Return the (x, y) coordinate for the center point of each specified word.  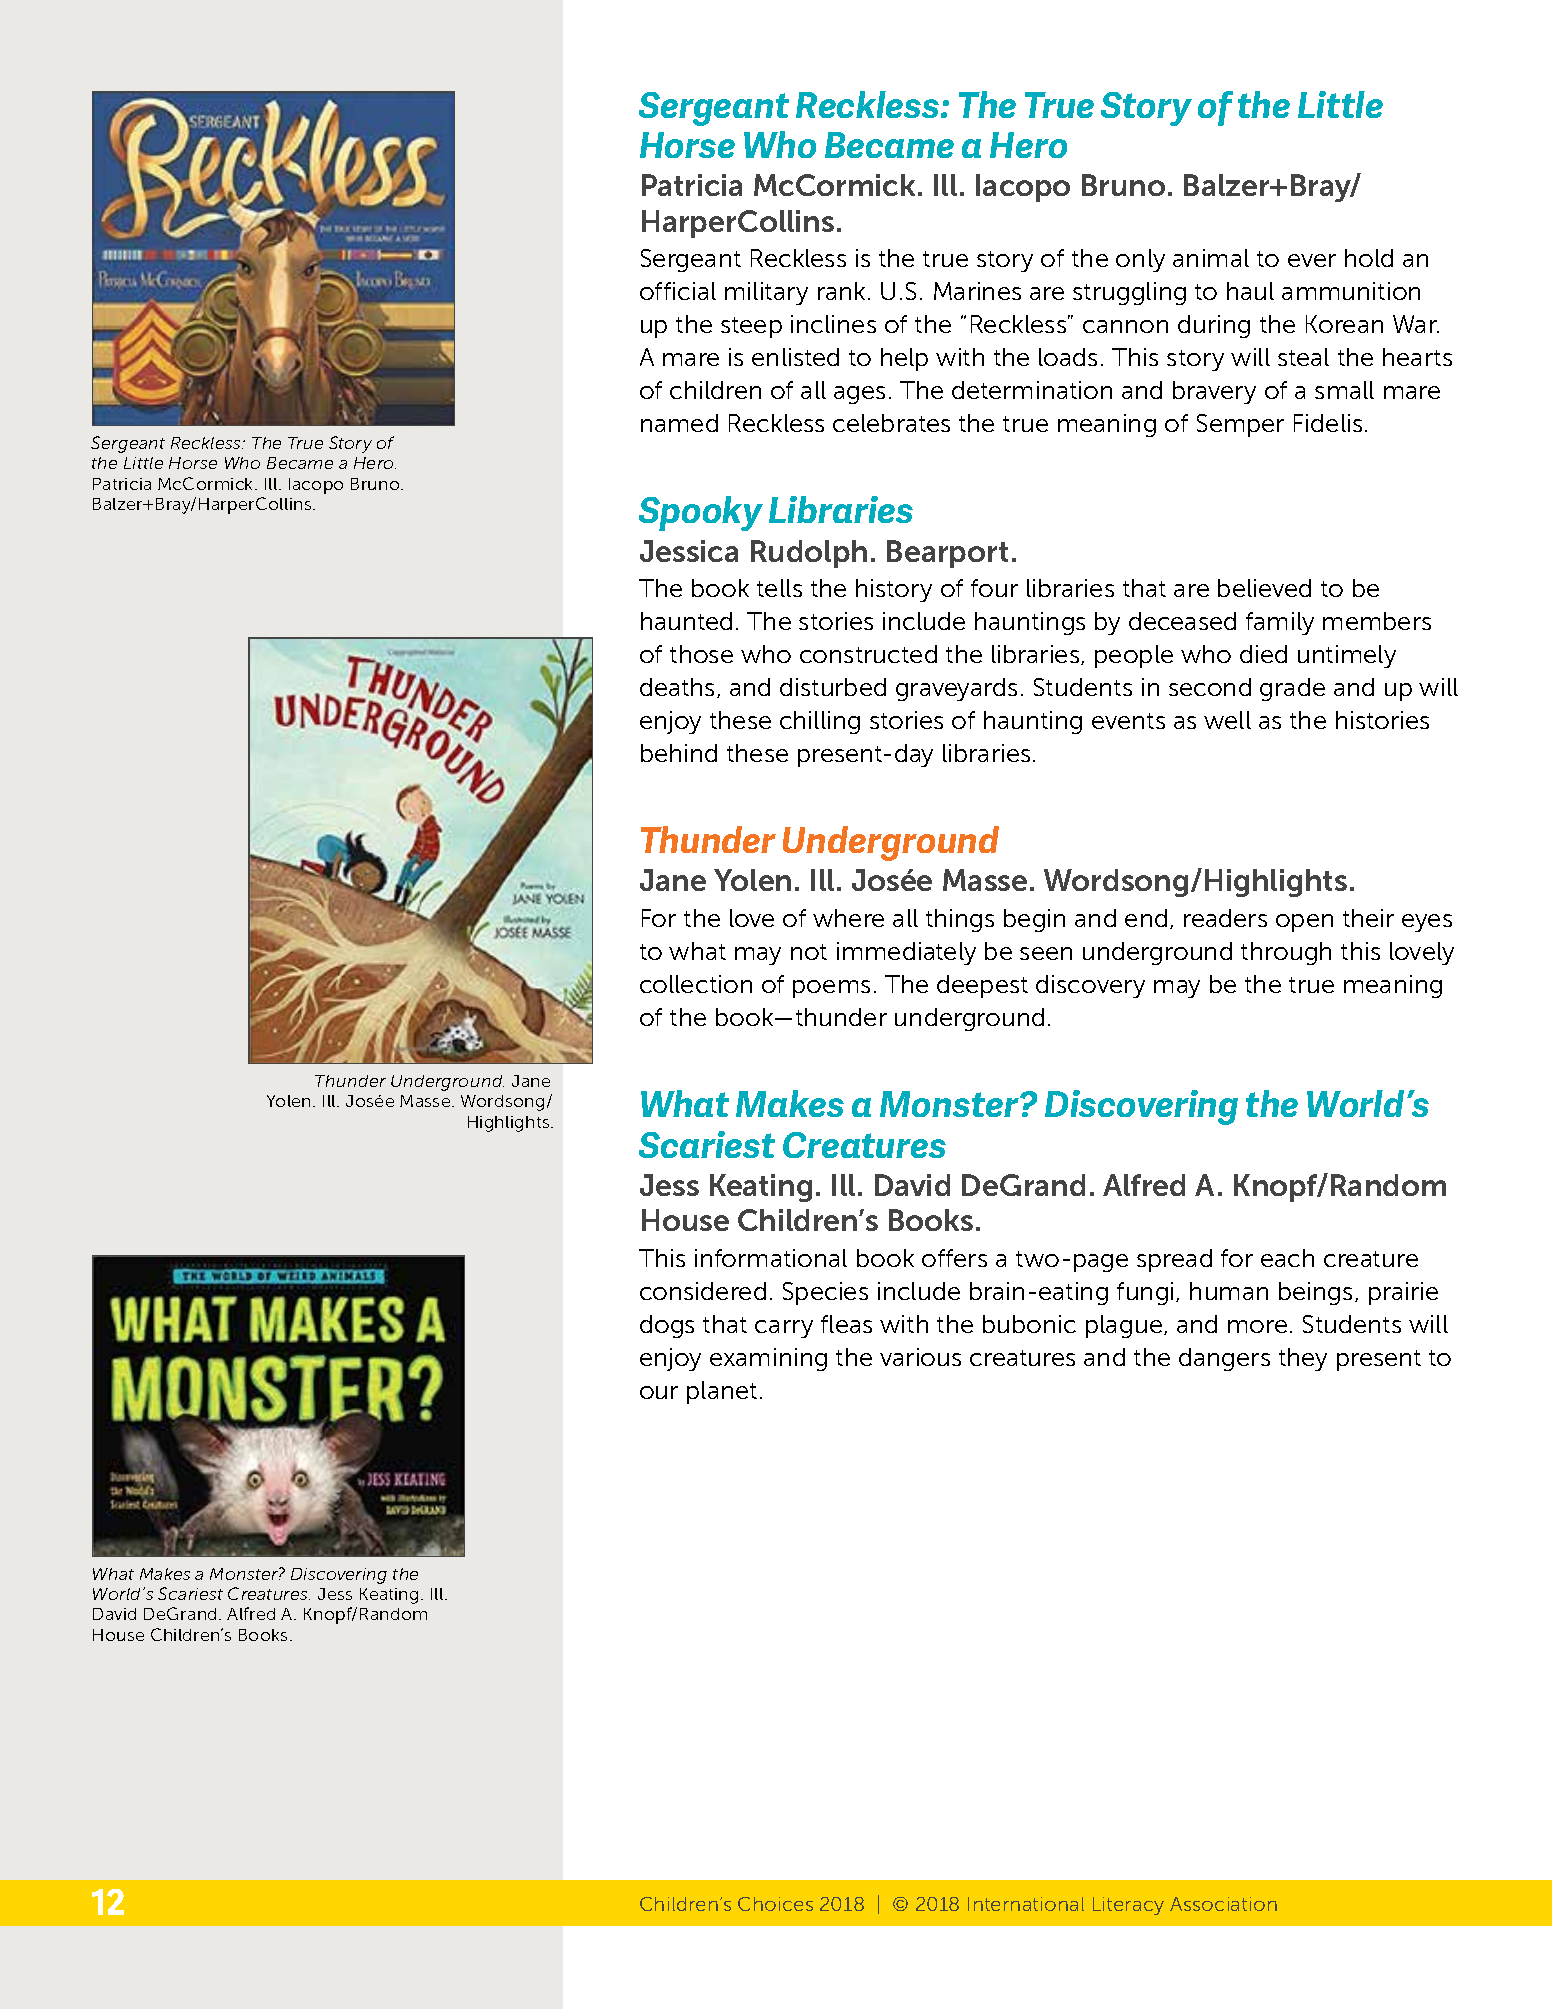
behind (679, 753)
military (766, 293)
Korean (1344, 324)
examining (768, 1359)
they (1303, 1359)
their (1368, 918)
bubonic (1029, 1324)
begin (1034, 920)
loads (1068, 357)
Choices (775, 1904)
